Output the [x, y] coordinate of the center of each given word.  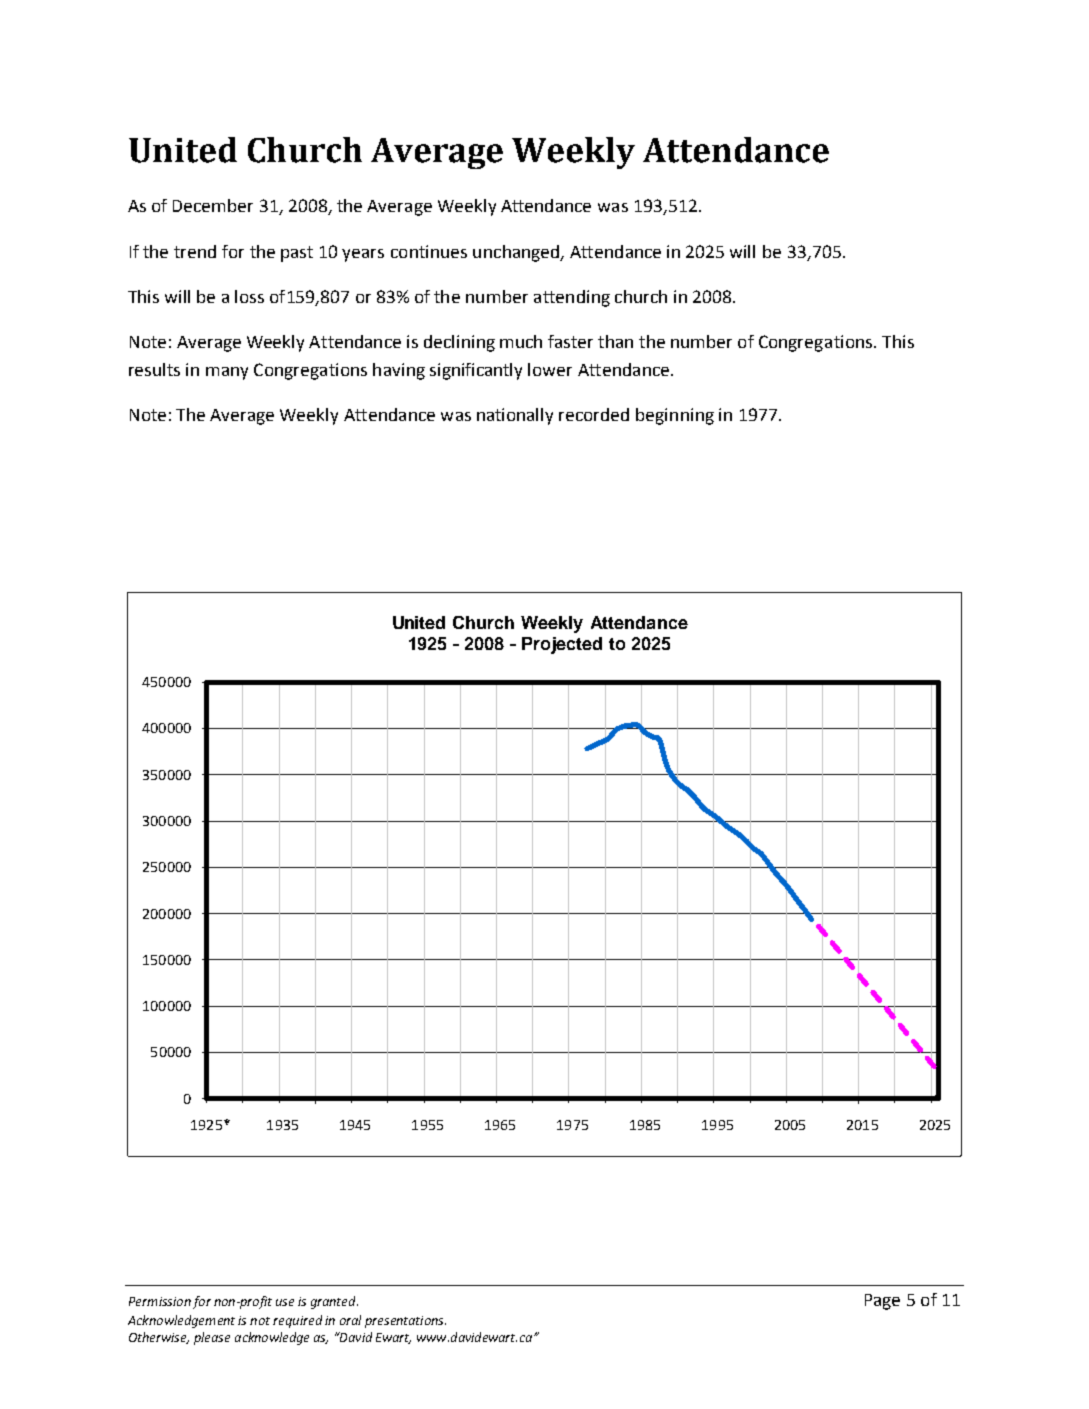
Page [882, 1302]
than [615, 341]
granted [334, 1302]
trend [195, 251]
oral [350, 1320]
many [227, 373]
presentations [405, 1322]
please [212, 1338]
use [285, 1302]
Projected [562, 645]
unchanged [517, 253]
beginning [675, 416]
